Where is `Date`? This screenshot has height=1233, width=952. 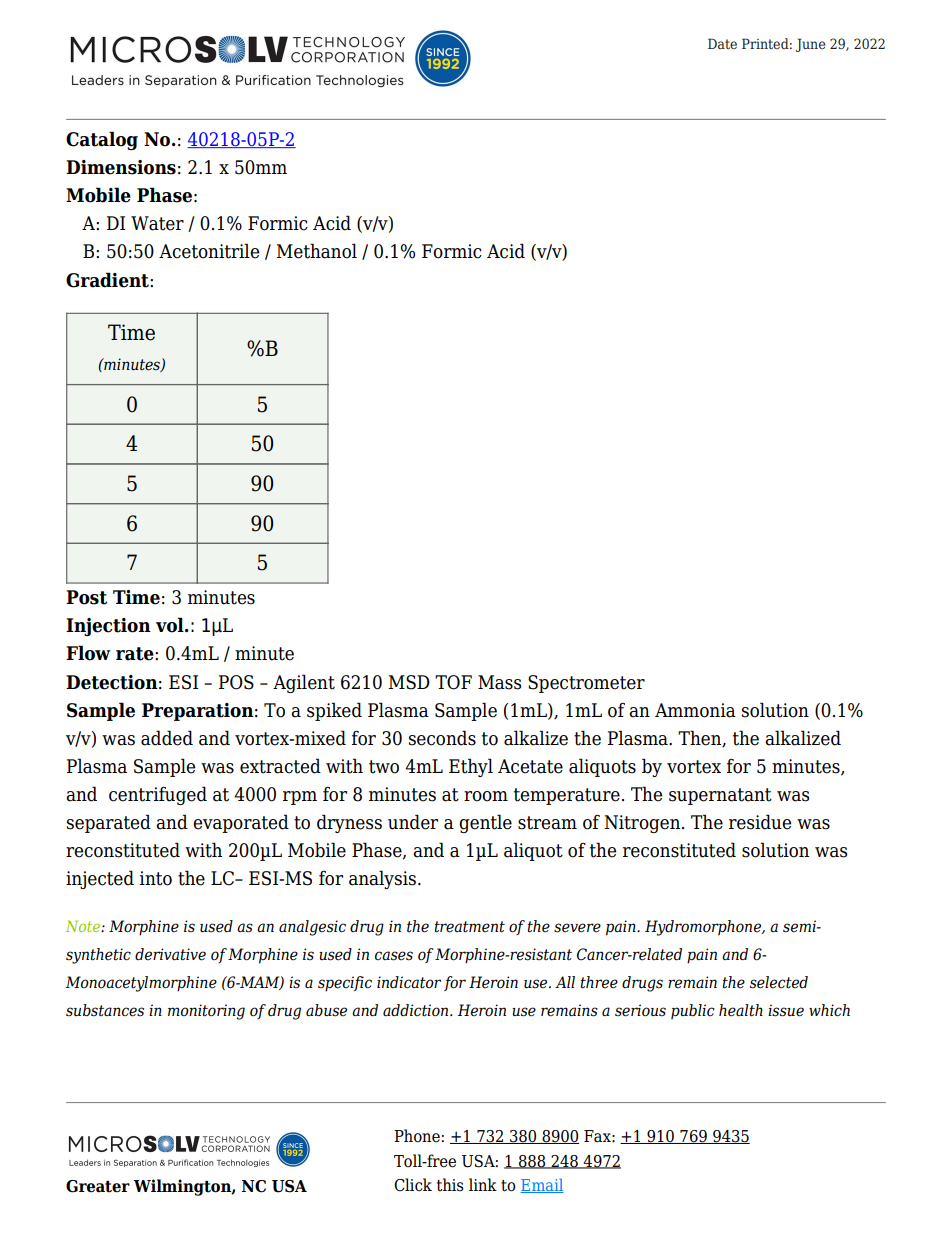
Date is located at coordinates (722, 43).
